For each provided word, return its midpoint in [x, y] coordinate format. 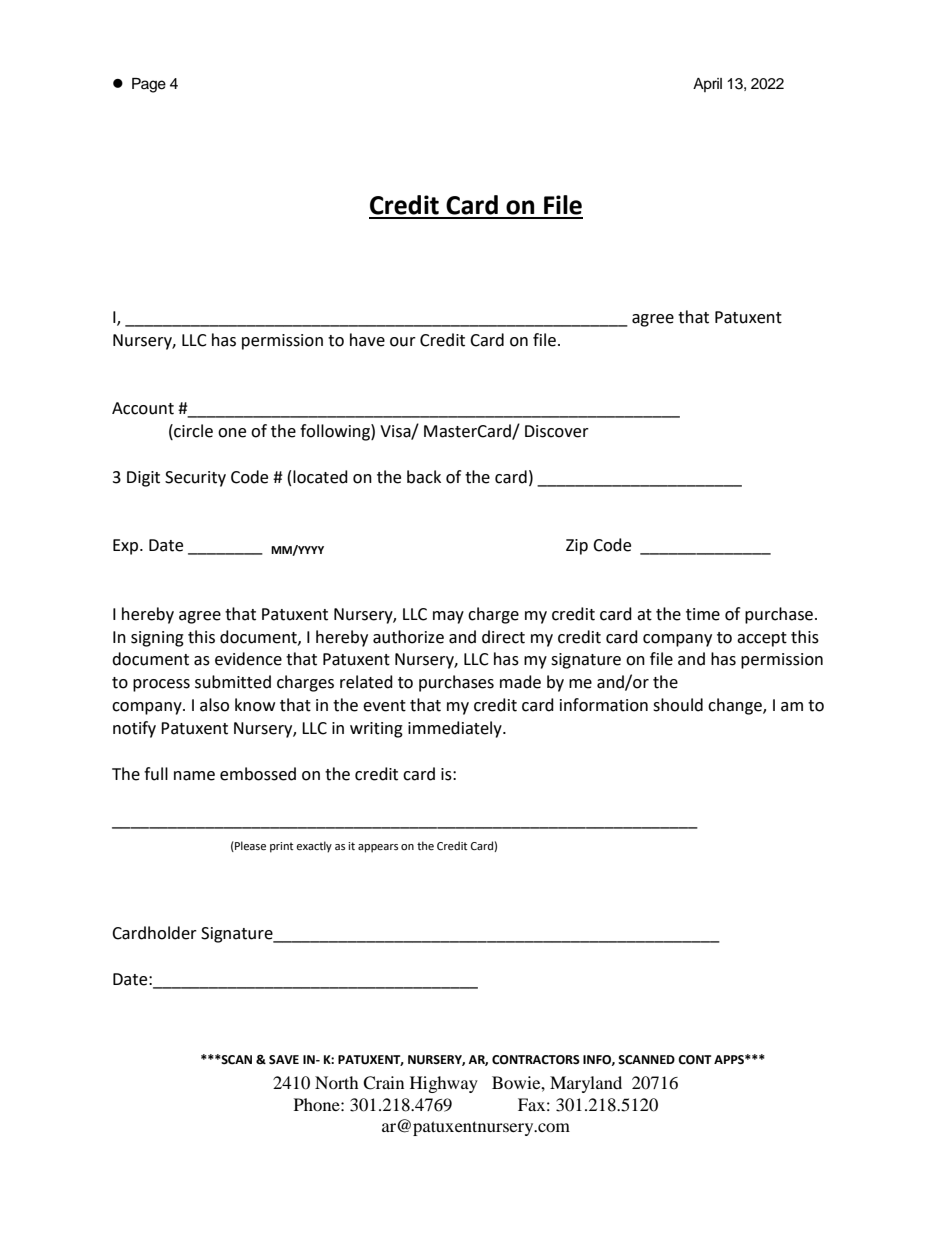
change [736, 706]
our [403, 342]
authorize [408, 637]
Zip [577, 547]
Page [149, 85]
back [424, 477]
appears [378, 848]
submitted [233, 682]
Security [195, 479]
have [367, 340]
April [707, 85]
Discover [557, 431]
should [678, 705]
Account [143, 408]
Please [249, 846]
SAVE [284, 1059]
